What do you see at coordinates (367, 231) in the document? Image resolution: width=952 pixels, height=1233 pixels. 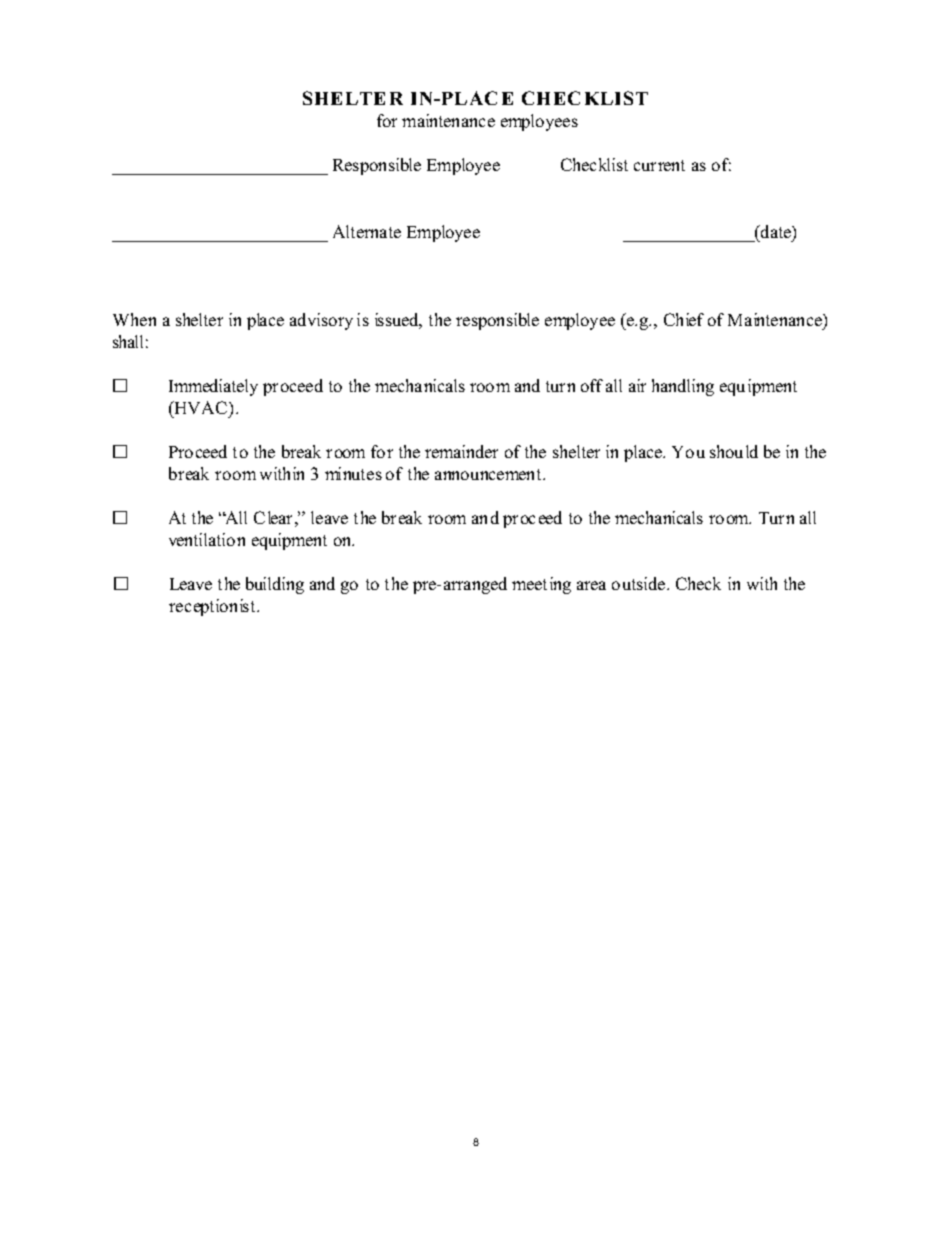 I see `Alternate` at bounding box center [367, 231].
